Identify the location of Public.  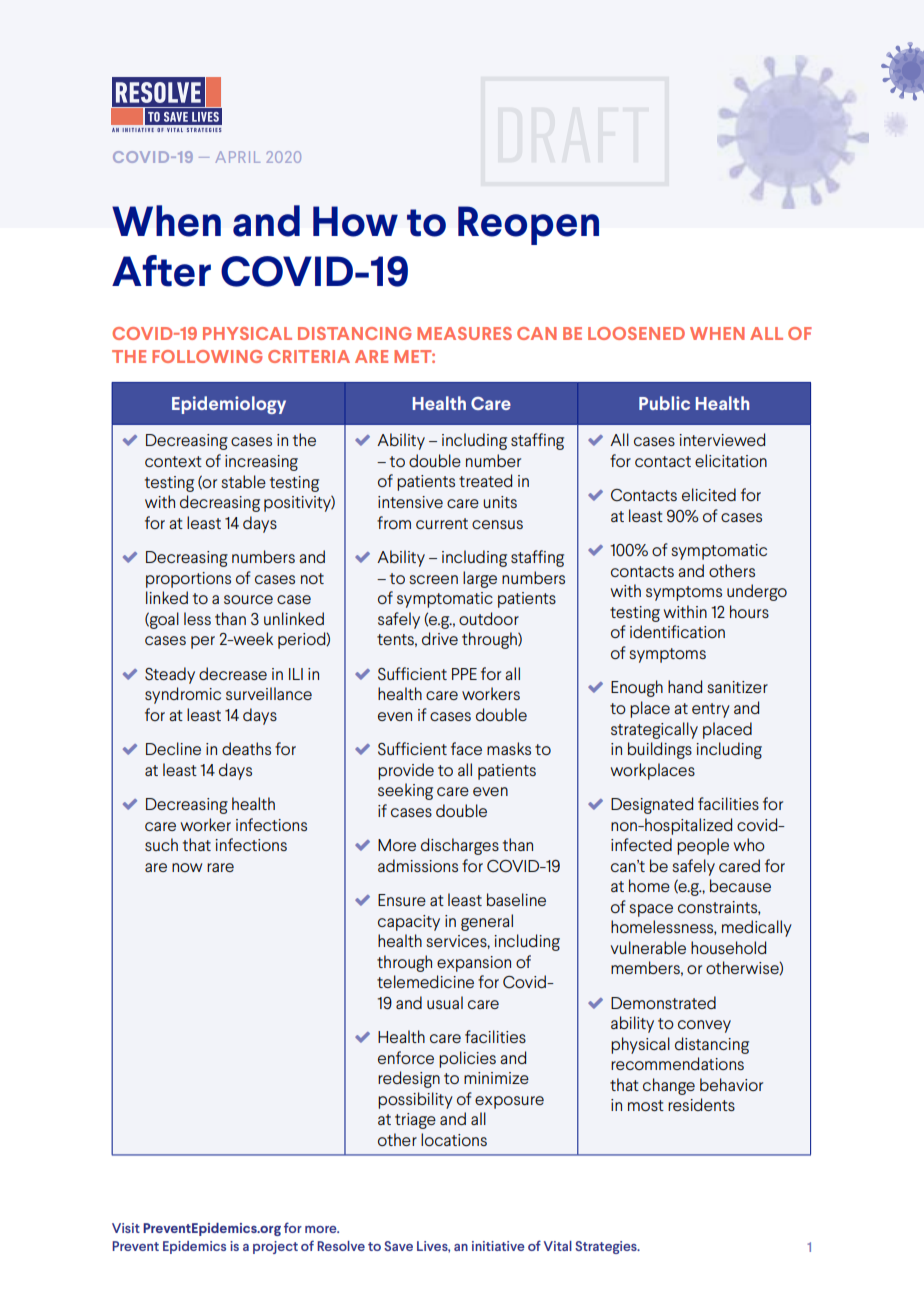
(664, 403).
